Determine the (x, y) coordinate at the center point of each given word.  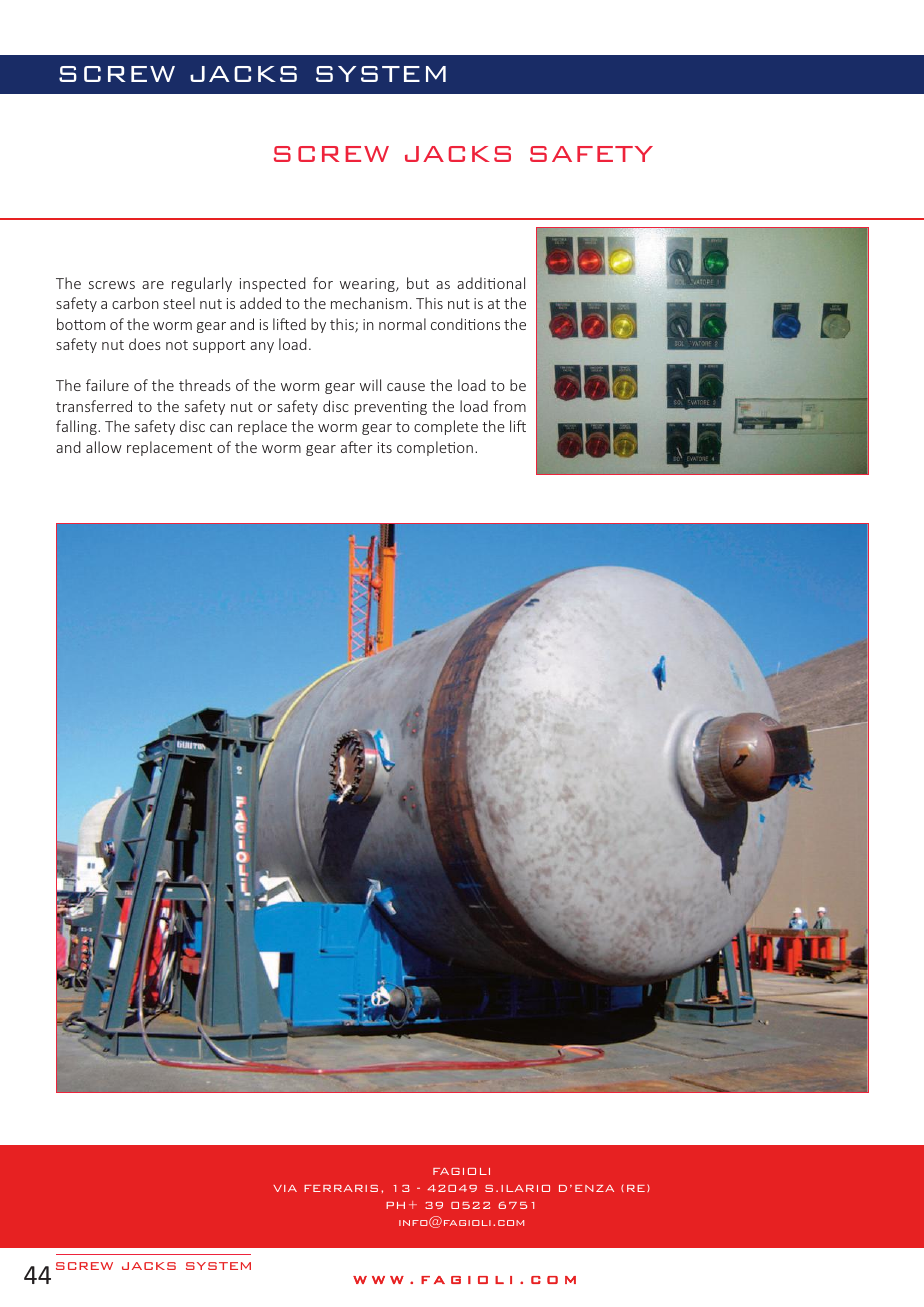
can (221, 428)
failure (107, 385)
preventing (391, 408)
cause (406, 387)
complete (446, 427)
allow (104, 447)
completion (435, 448)
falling (77, 427)
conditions (465, 324)
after (357, 447)
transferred (94, 406)
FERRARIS (341, 1188)
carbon (135, 303)
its (385, 447)
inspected (273, 284)
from (509, 406)
